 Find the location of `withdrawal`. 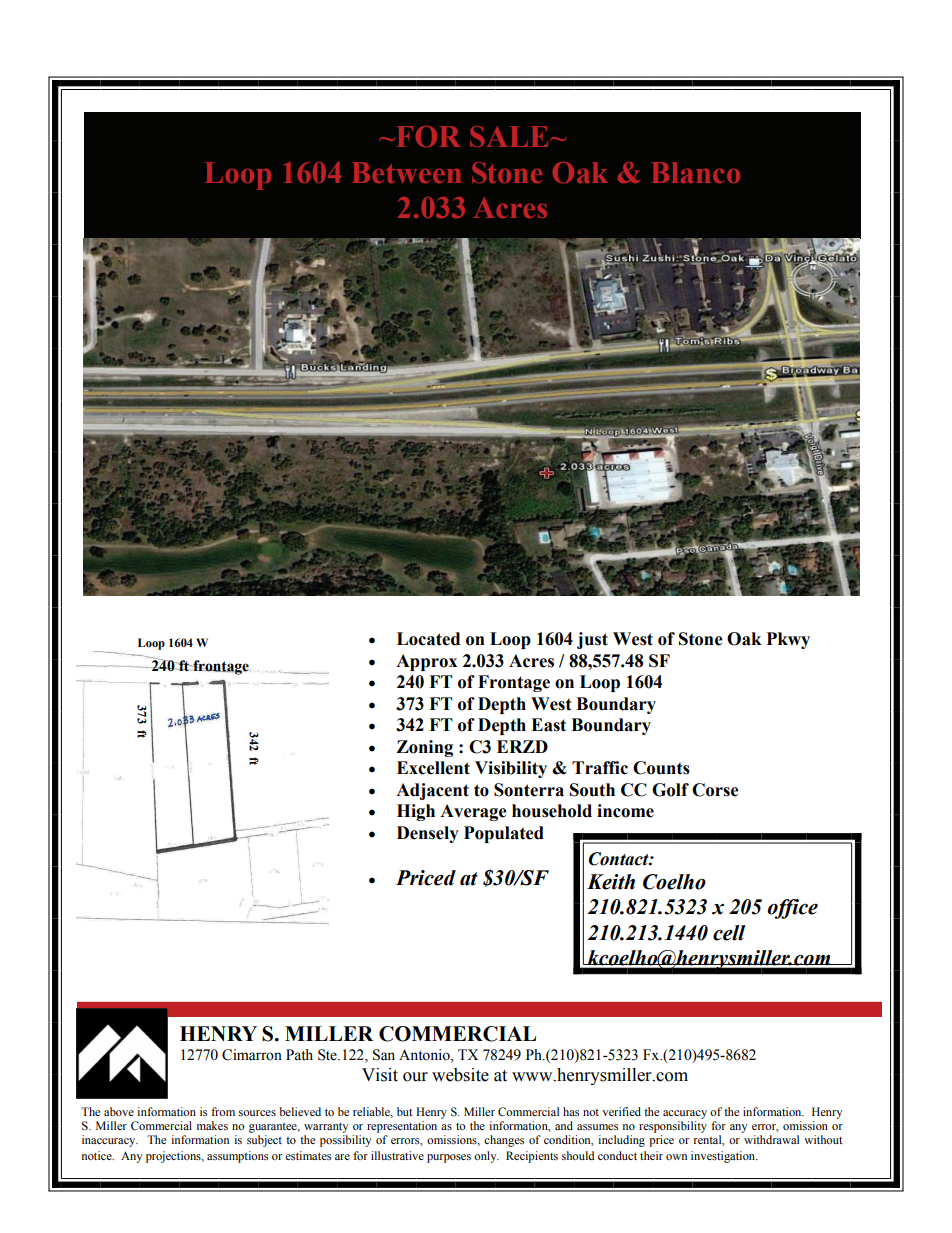

withdrawal is located at coordinates (771, 1139).
